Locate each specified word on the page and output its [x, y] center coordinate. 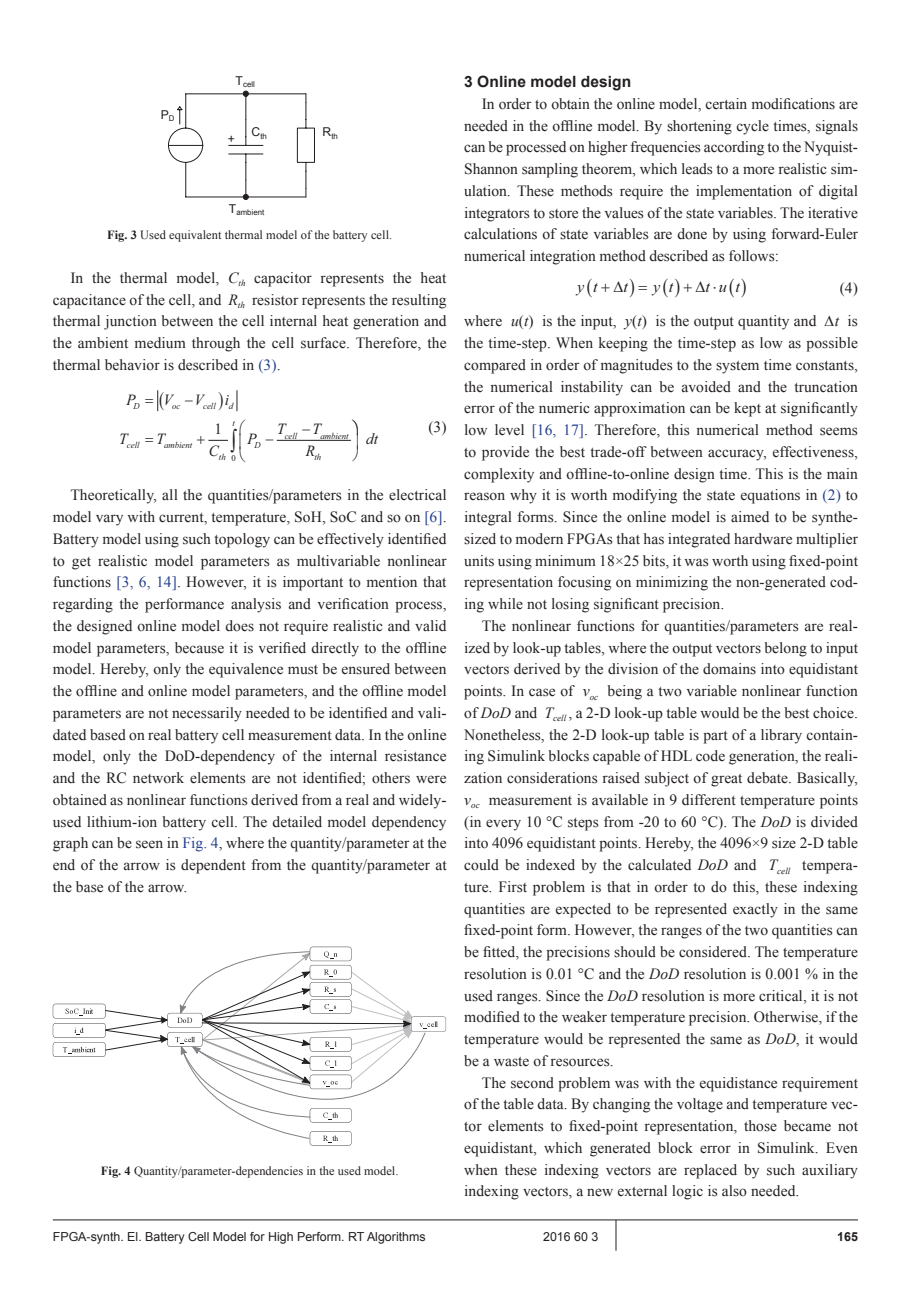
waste [511, 1061]
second [532, 1083]
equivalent [195, 236]
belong [785, 649]
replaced [710, 1171]
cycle [752, 127]
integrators [497, 214]
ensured [366, 668]
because [199, 647]
